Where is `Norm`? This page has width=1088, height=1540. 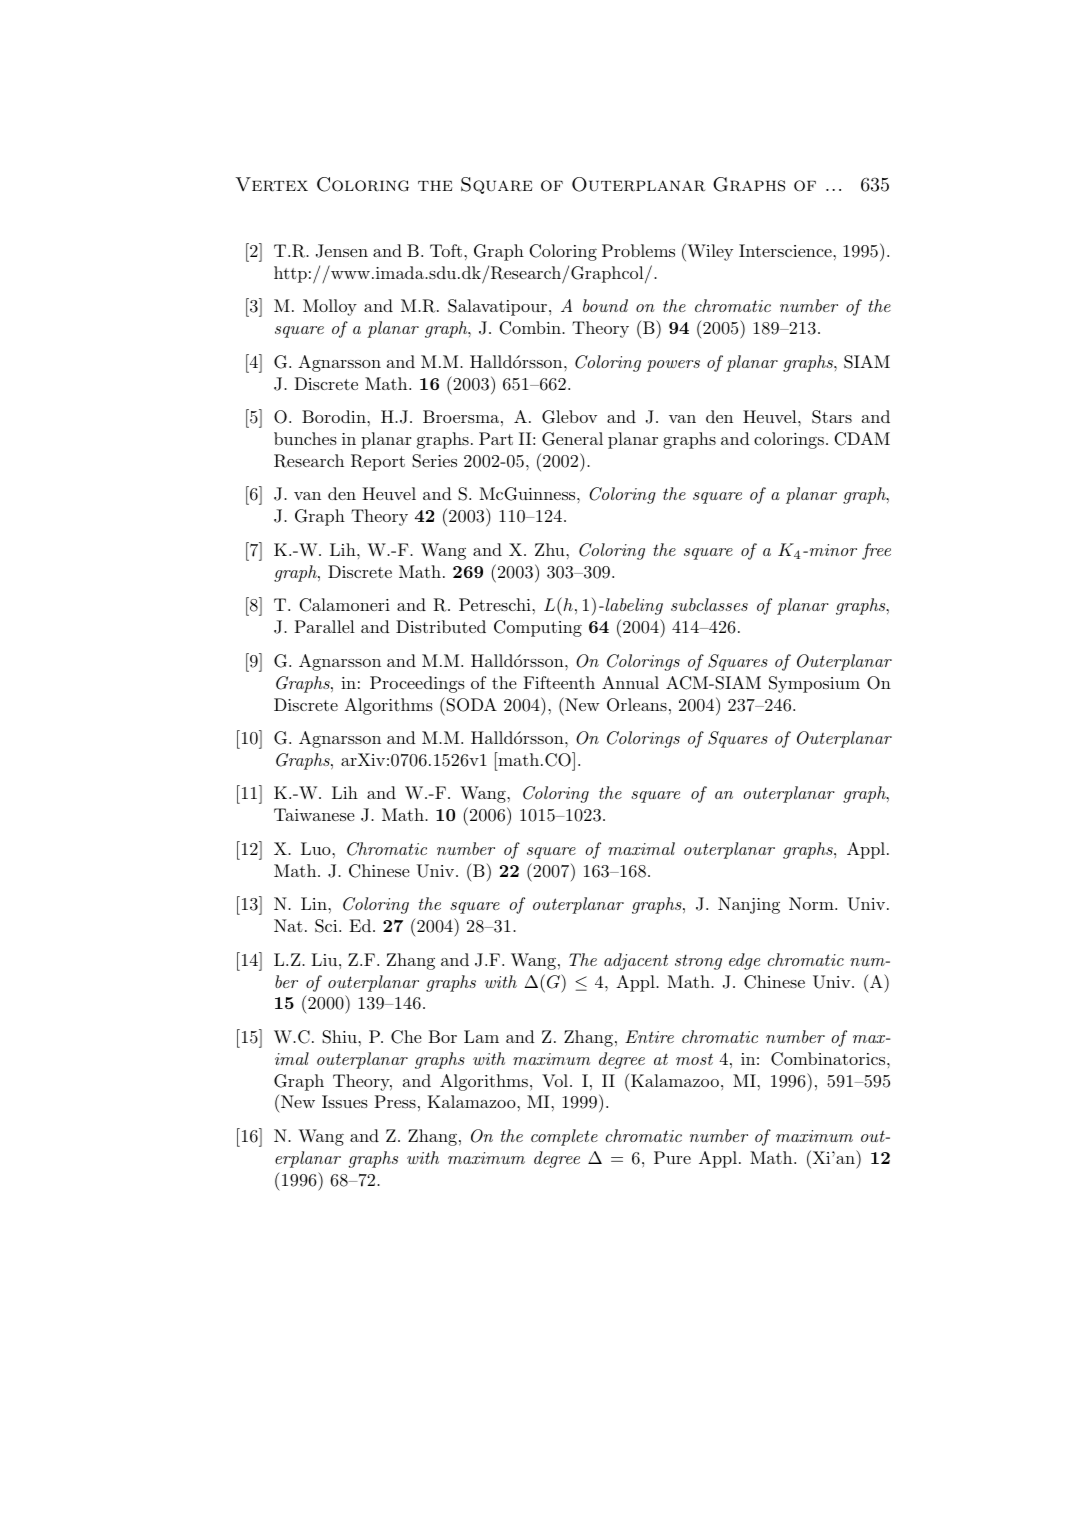 Norm is located at coordinates (812, 903).
